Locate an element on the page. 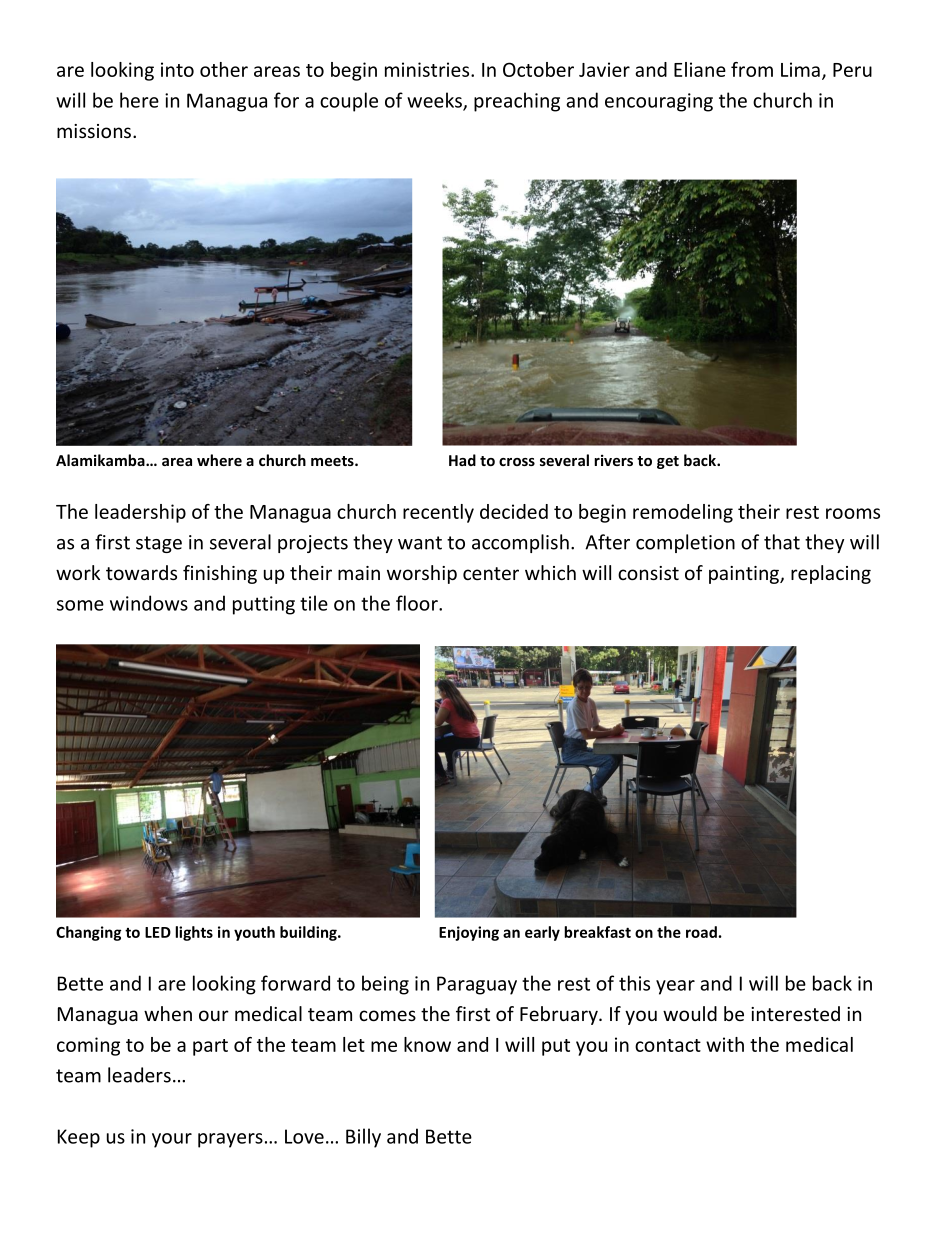  your is located at coordinates (172, 1140).
